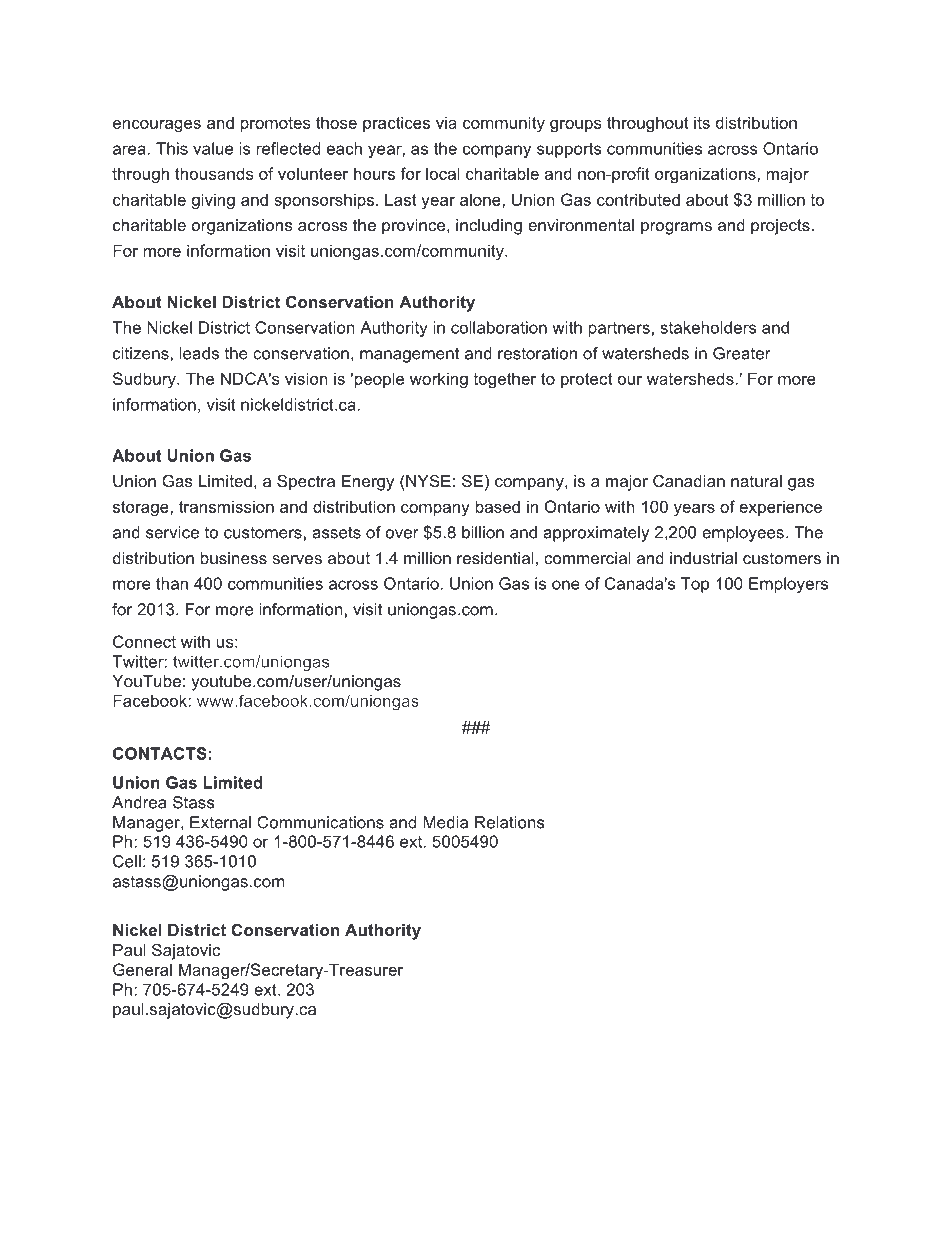 This document has height=1233, width=952. I want to click on General, so click(142, 969).
